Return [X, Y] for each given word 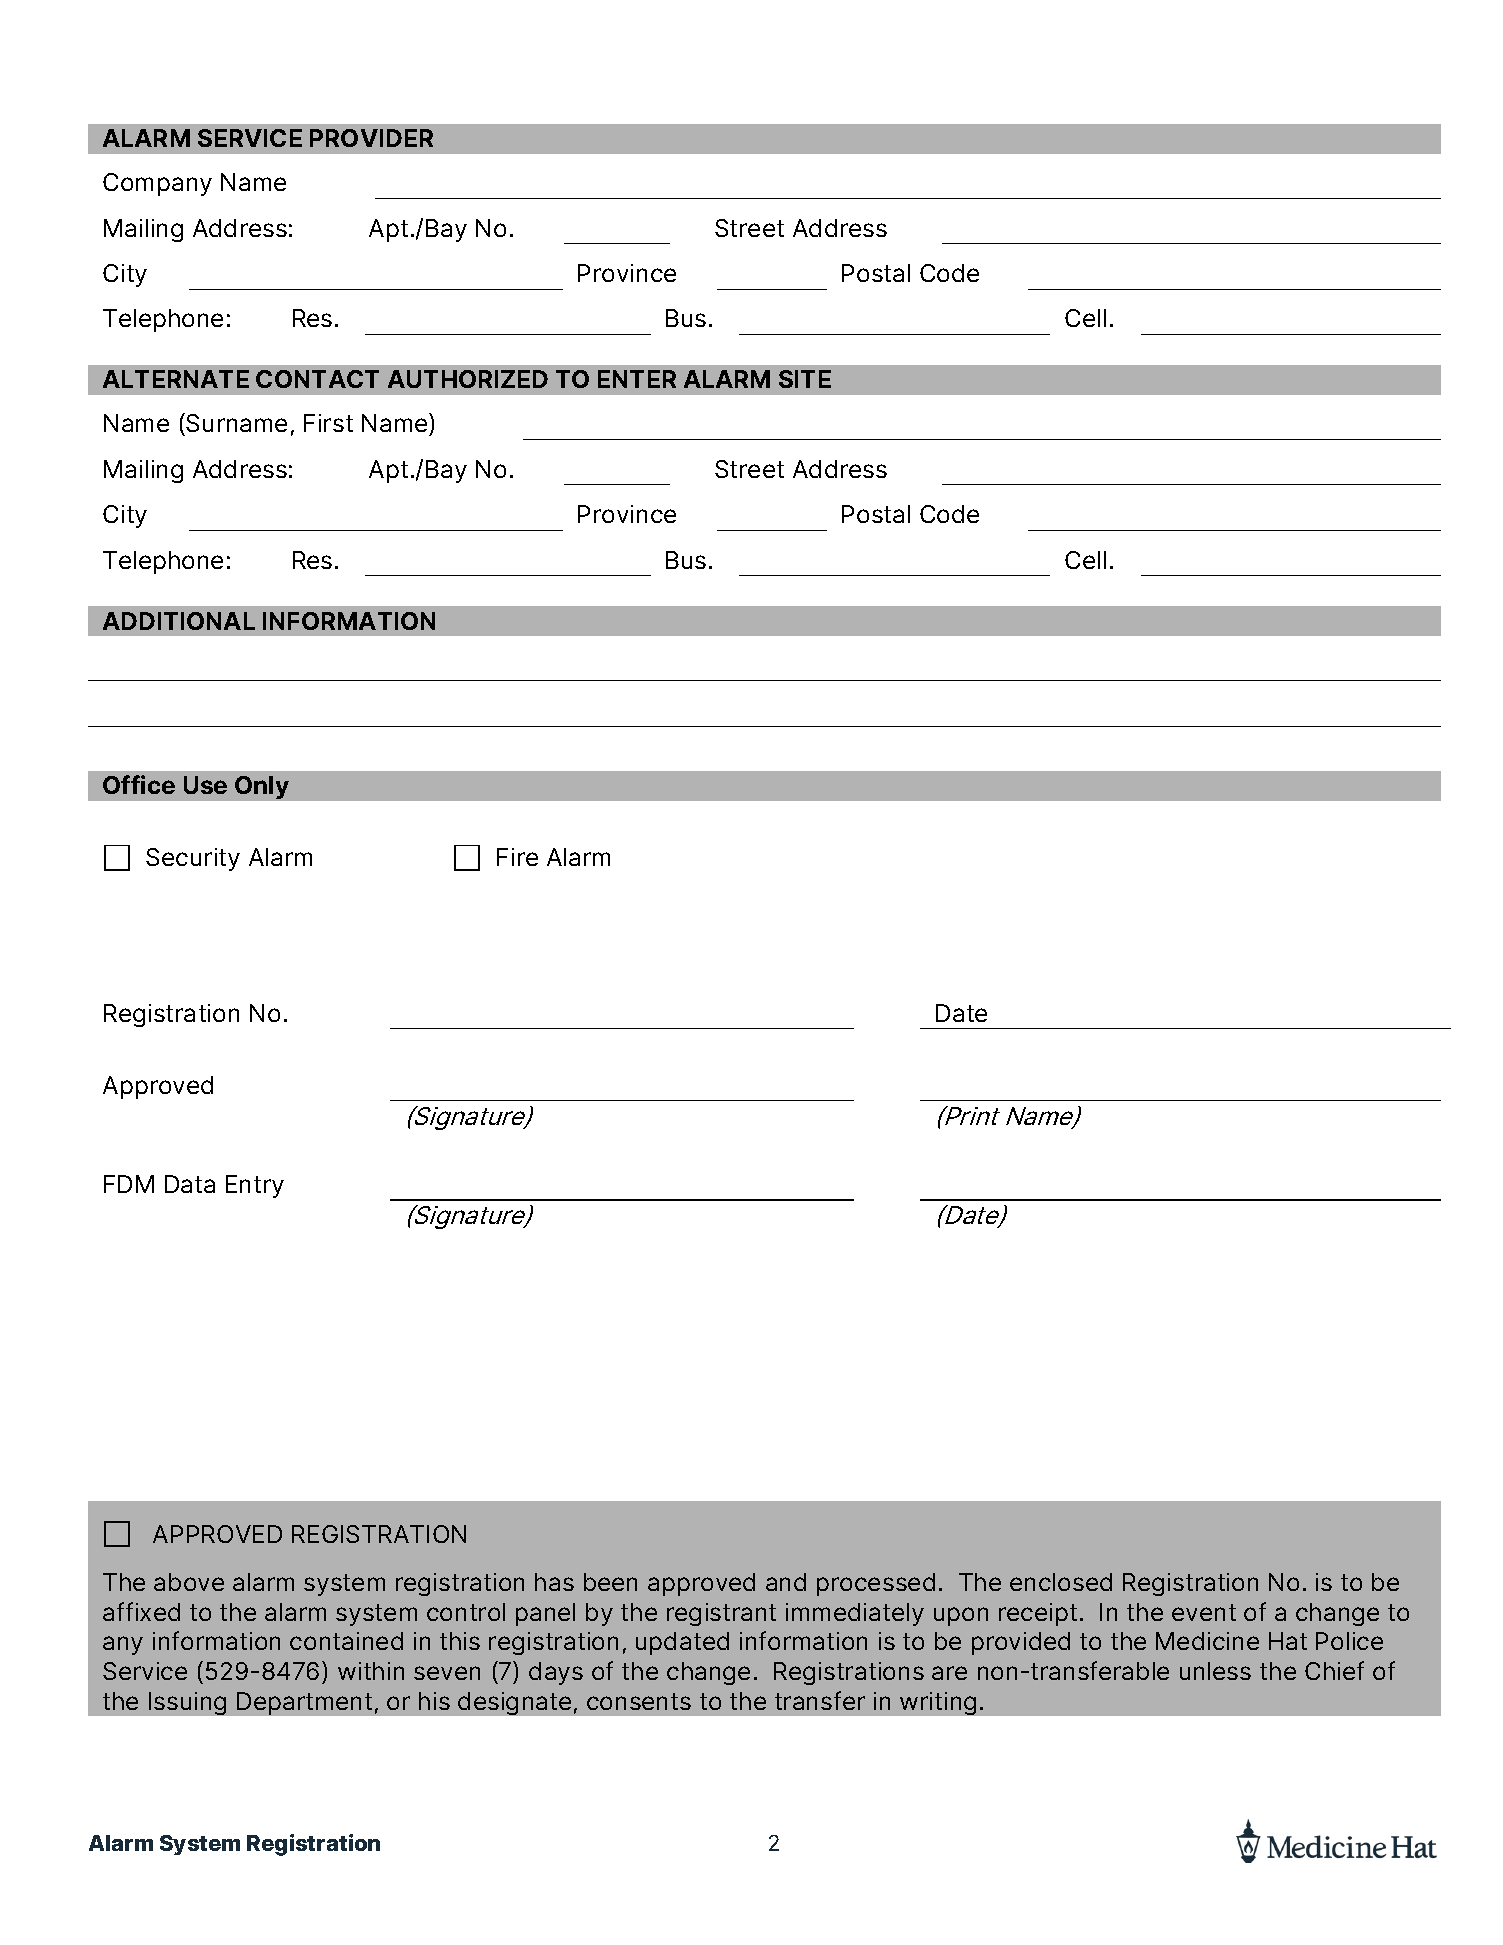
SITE [805, 379]
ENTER [637, 379]
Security [193, 859]
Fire [517, 857]
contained [346, 1641]
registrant [721, 1614]
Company [157, 184]
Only [262, 787]
